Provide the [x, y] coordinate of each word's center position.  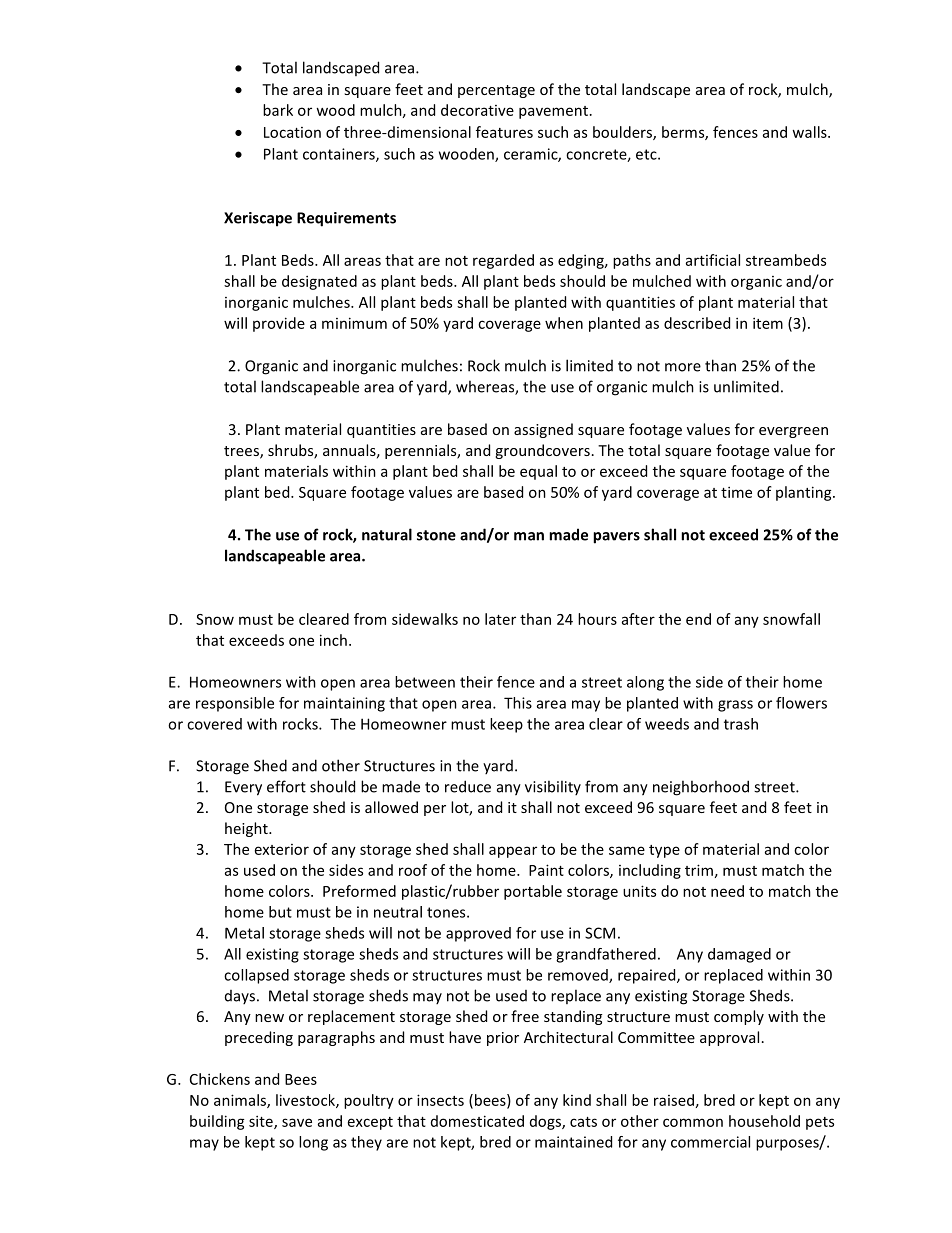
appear [513, 852]
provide [279, 324]
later [500, 619]
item [768, 323]
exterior [282, 849]
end [698, 619]
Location [292, 132]
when [564, 323]
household [764, 1121]
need [727, 891]
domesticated [477, 1121]
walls [810, 132]
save [297, 1122]
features [504, 132]
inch [333, 640]
